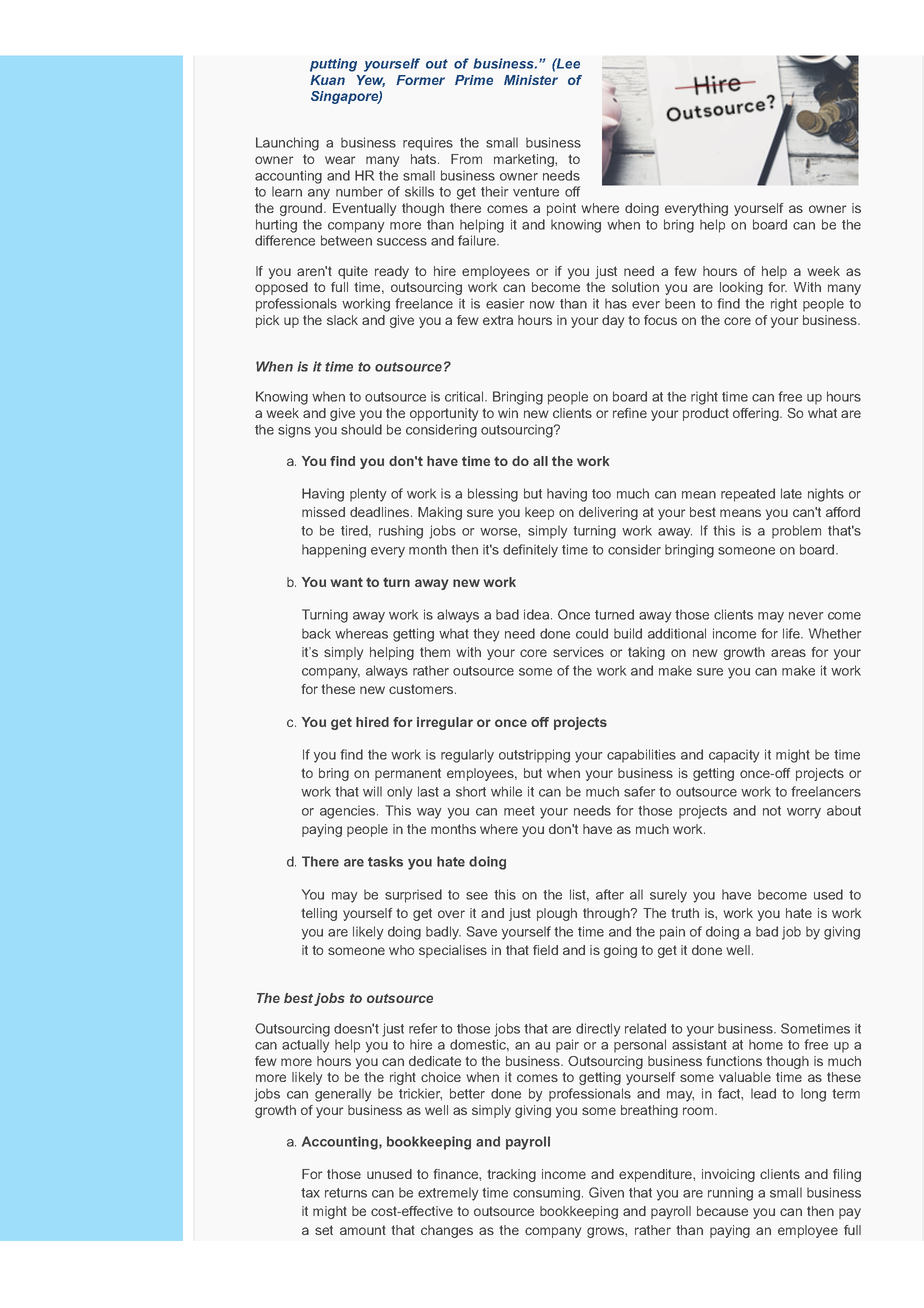  Describe the element at coordinates (772, 811) in the screenshot. I see `not` at that location.
